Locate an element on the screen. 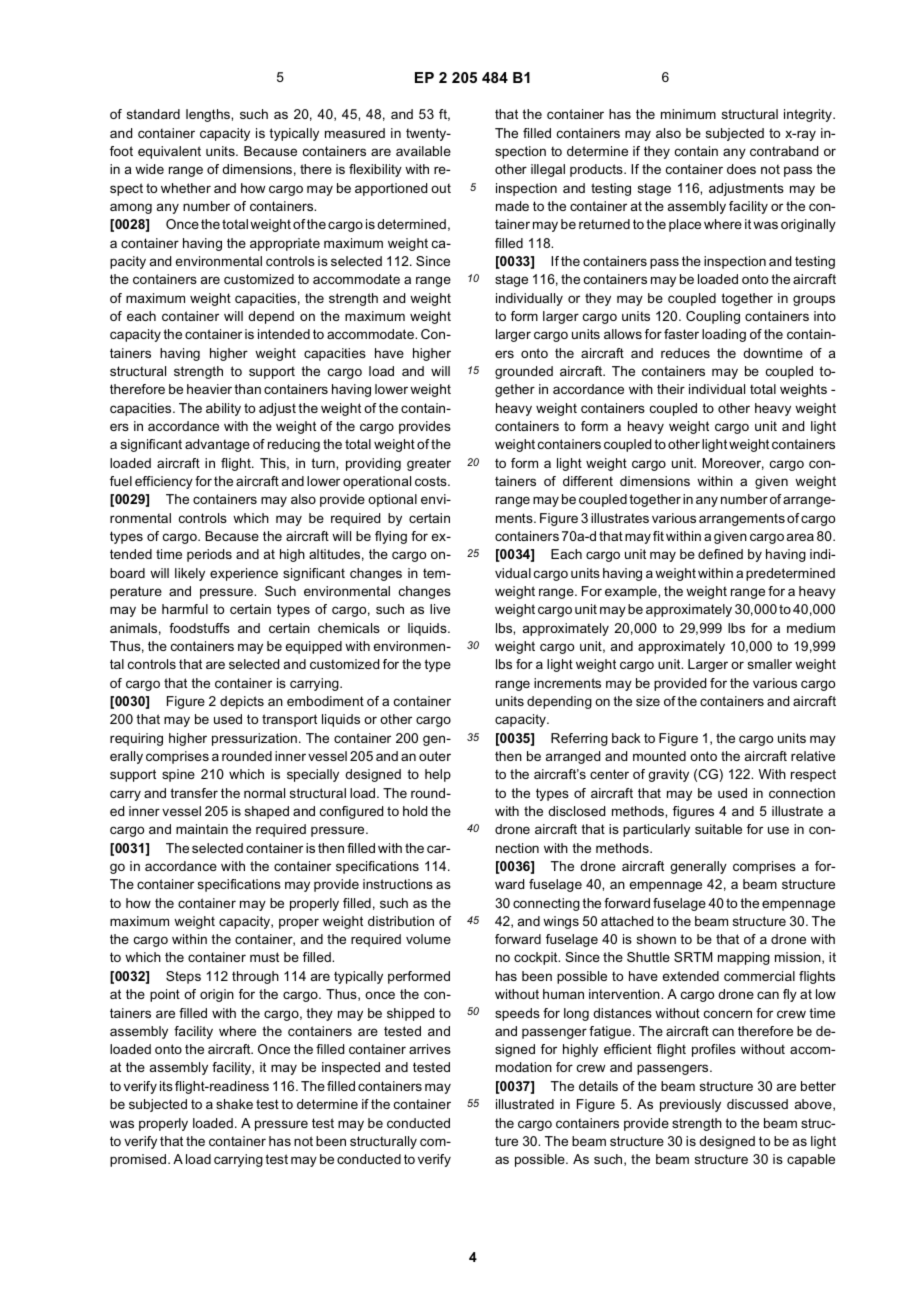 Image resolution: width=924 pixels, height=1308 pixels. shake is located at coordinates (234, 1104).
